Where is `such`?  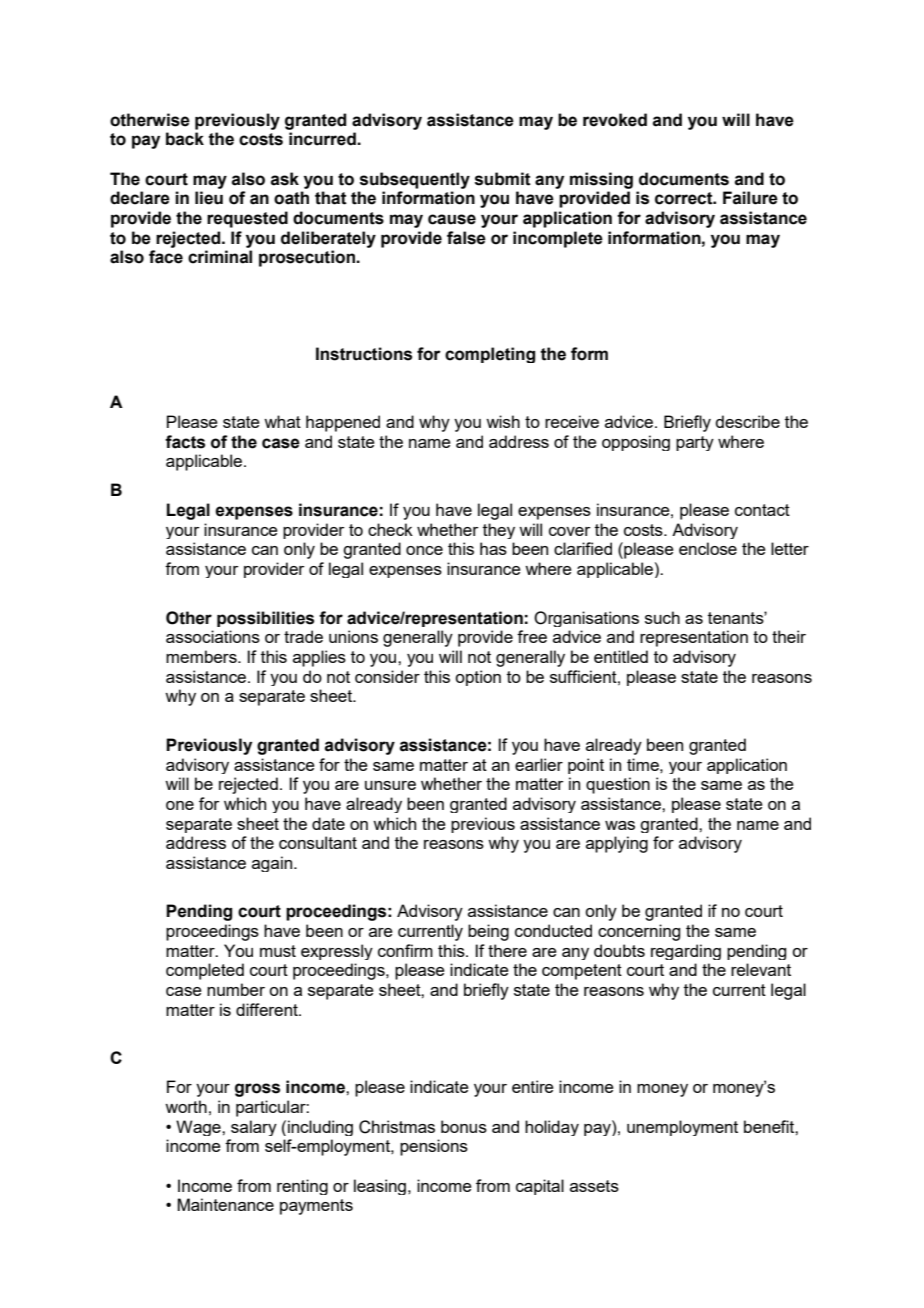
such is located at coordinates (662, 617).
